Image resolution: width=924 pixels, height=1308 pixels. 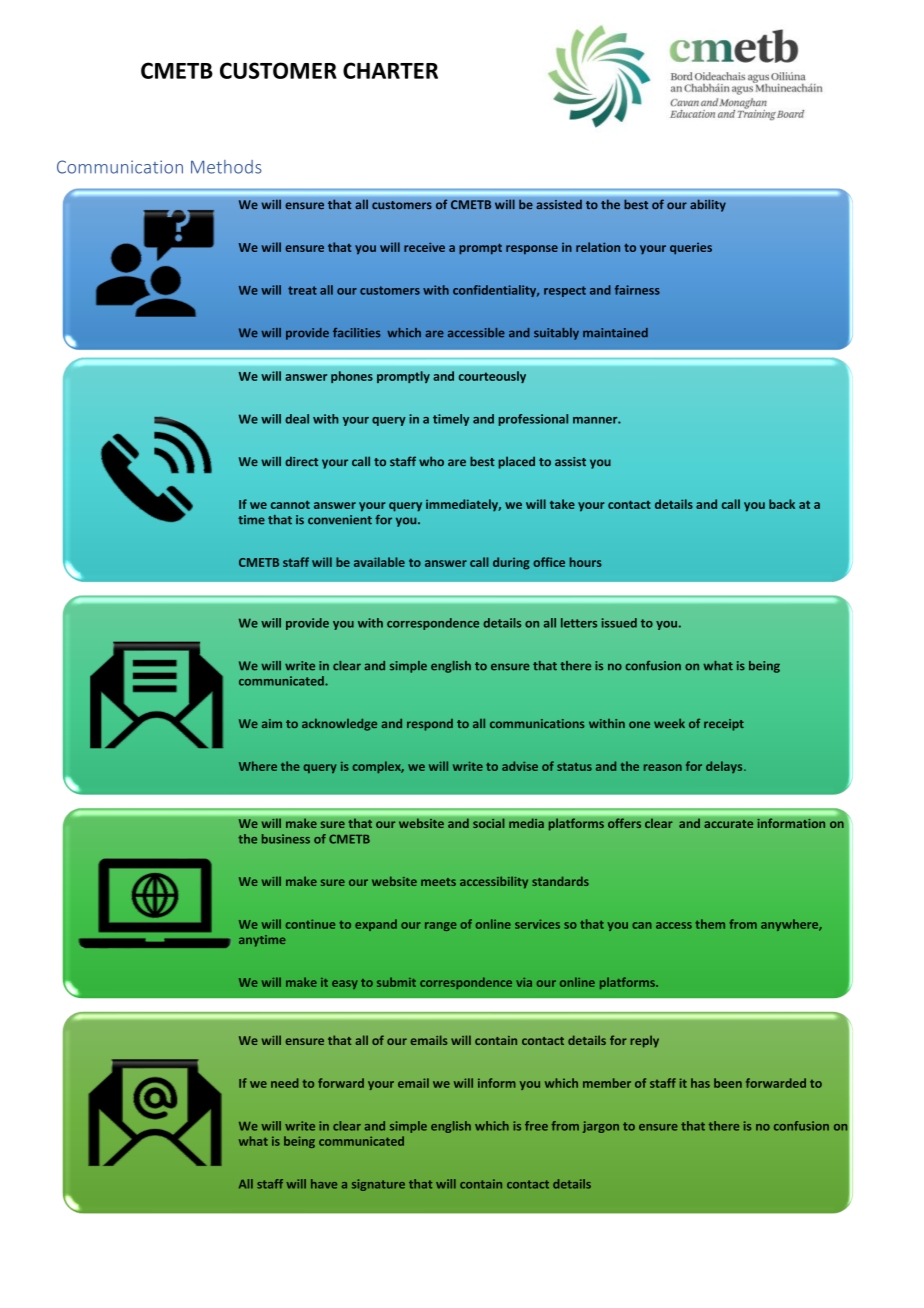 What do you see at coordinates (324, 1184) in the screenshot?
I see `have` at bounding box center [324, 1184].
